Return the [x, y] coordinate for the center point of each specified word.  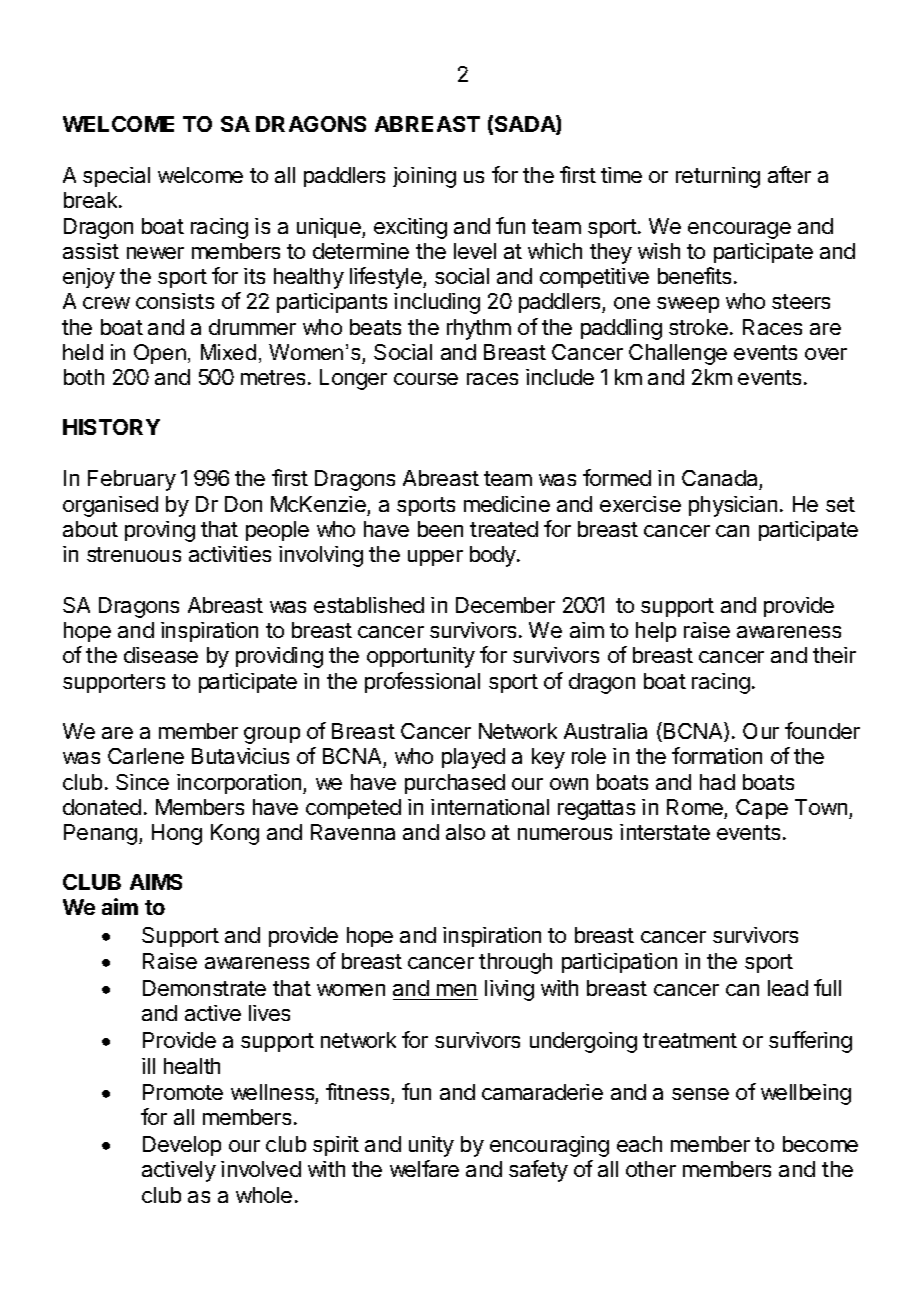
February [132, 480]
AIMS [156, 882]
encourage [739, 230]
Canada [721, 480]
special [116, 177]
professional [422, 682]
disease [161, 655]
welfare [424, 1168]
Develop [182, 1146]
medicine [507, 504]
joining [424, 177]
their [834, 655]
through [515, 963]
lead [788, 988]
